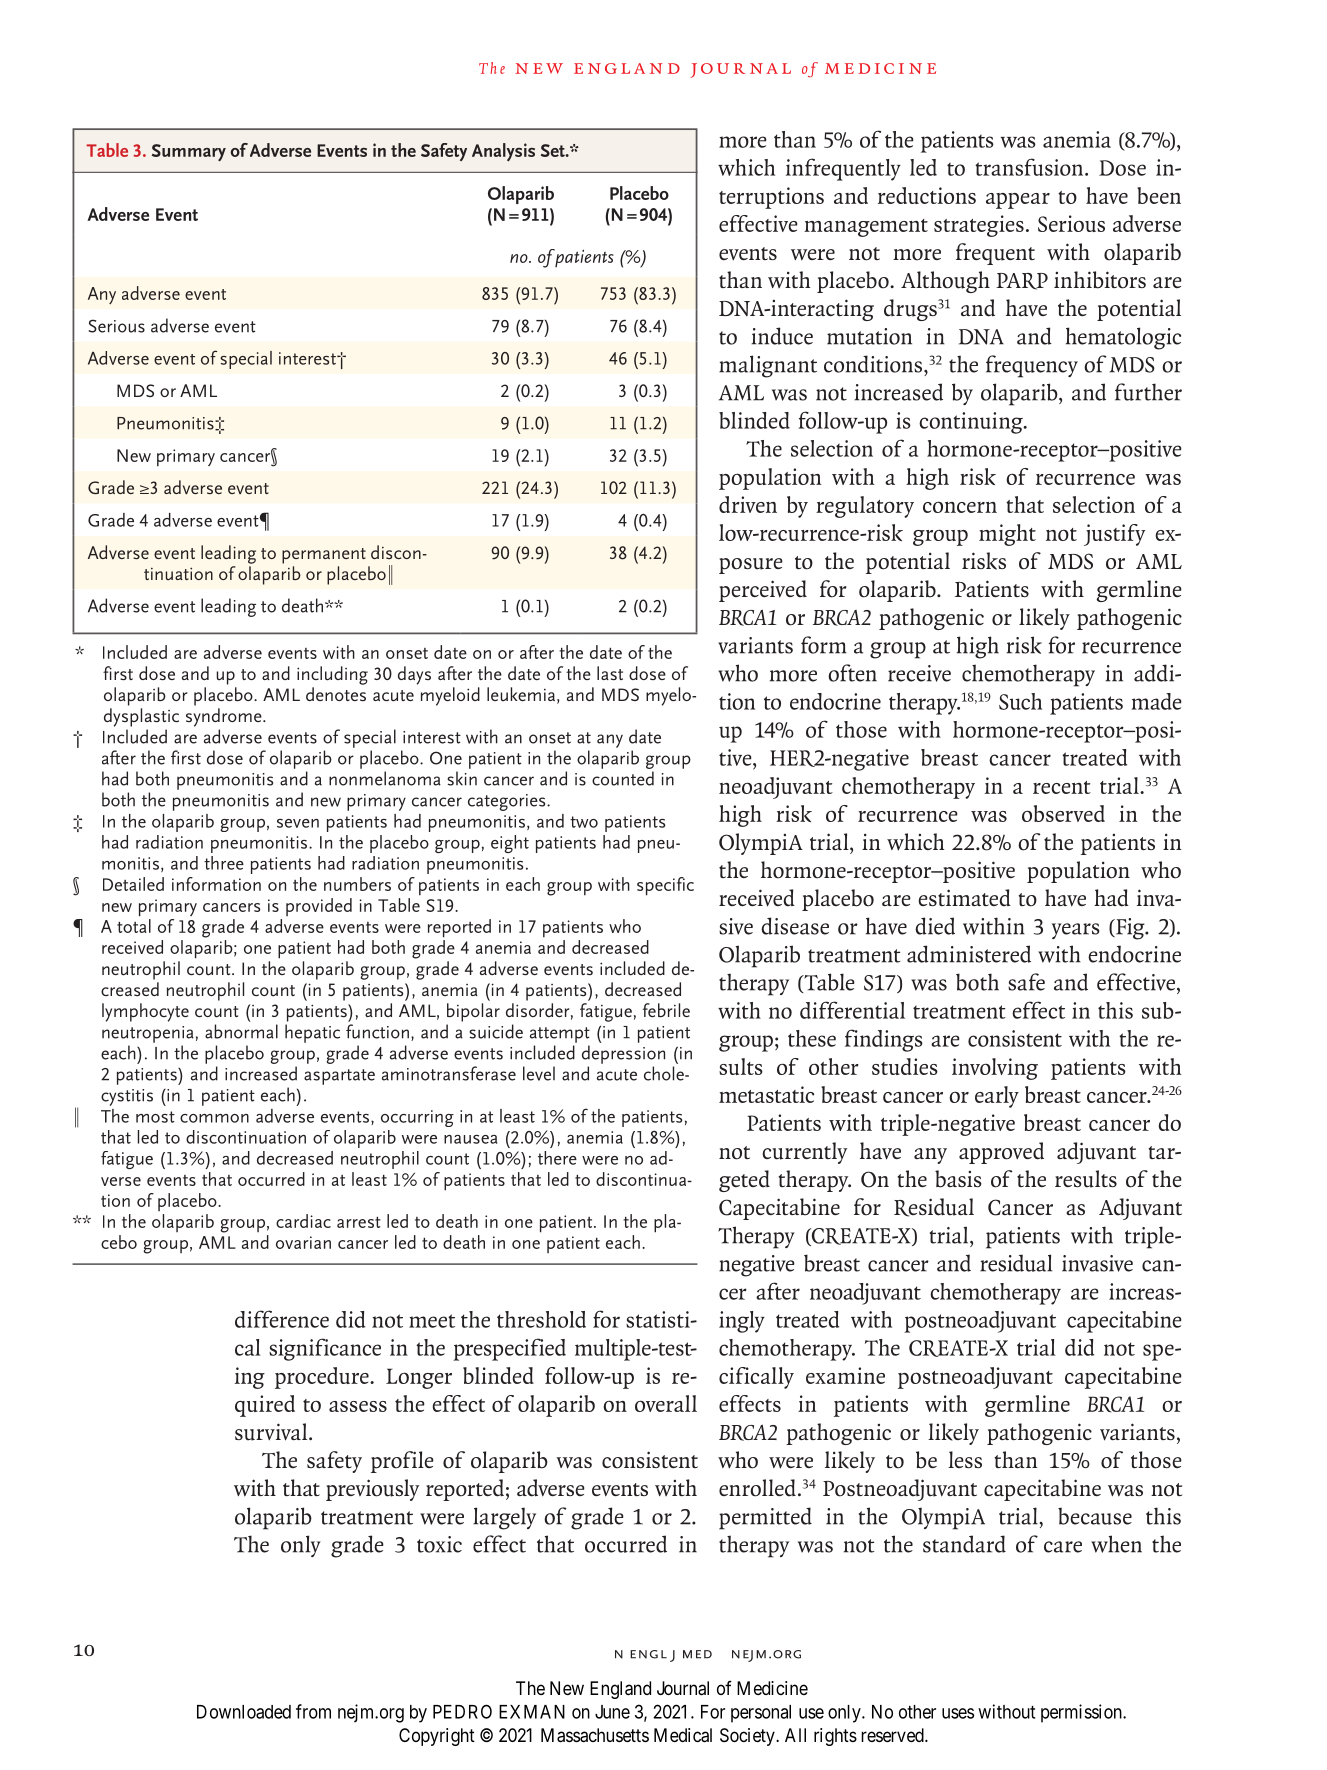 This screenshot has width=1327, height=1770. I want to click on Analysis, so click(503, 152).
